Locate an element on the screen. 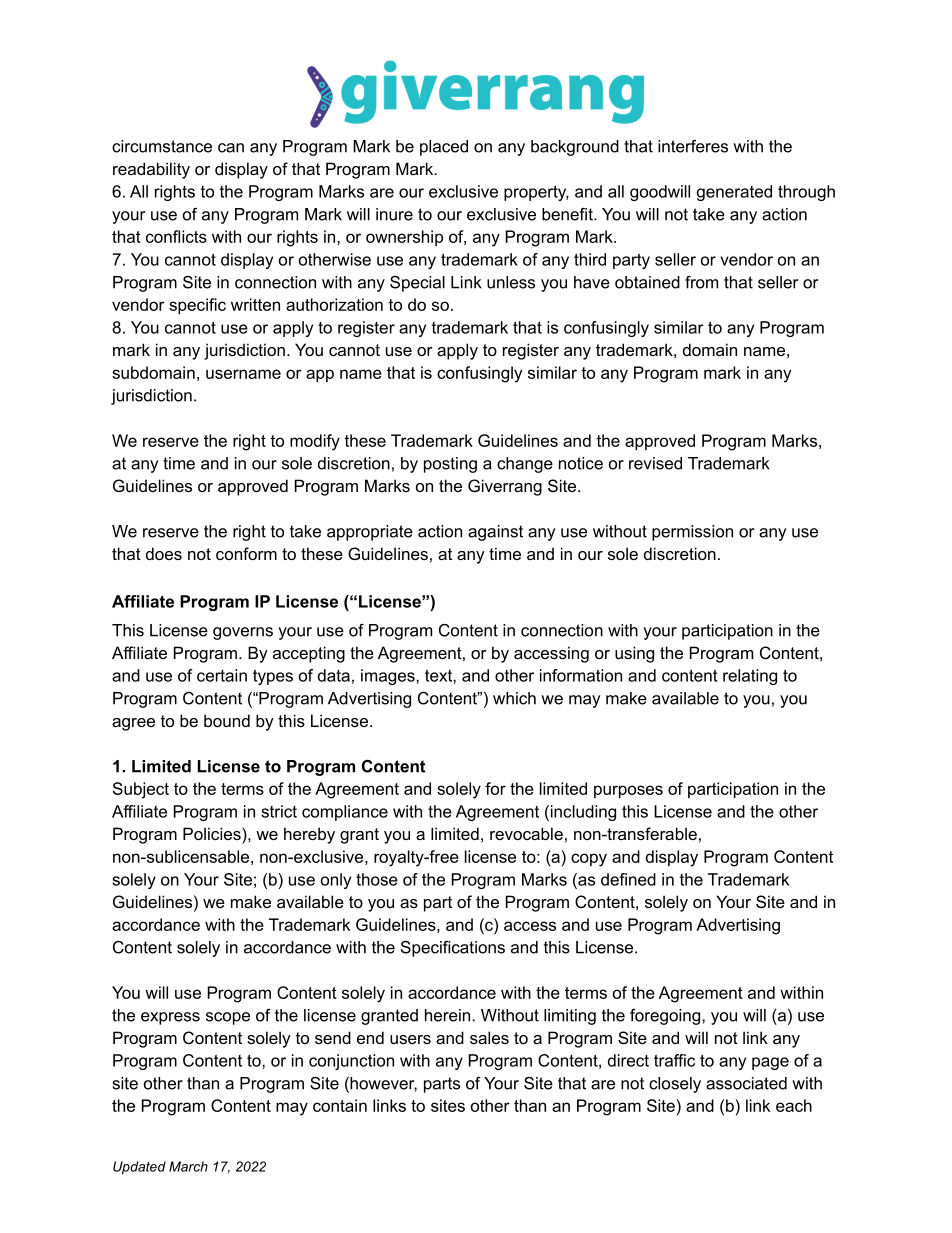 The width and height of the screenshot is (952, 1233). scope is located at coordinates (228, 1018).
